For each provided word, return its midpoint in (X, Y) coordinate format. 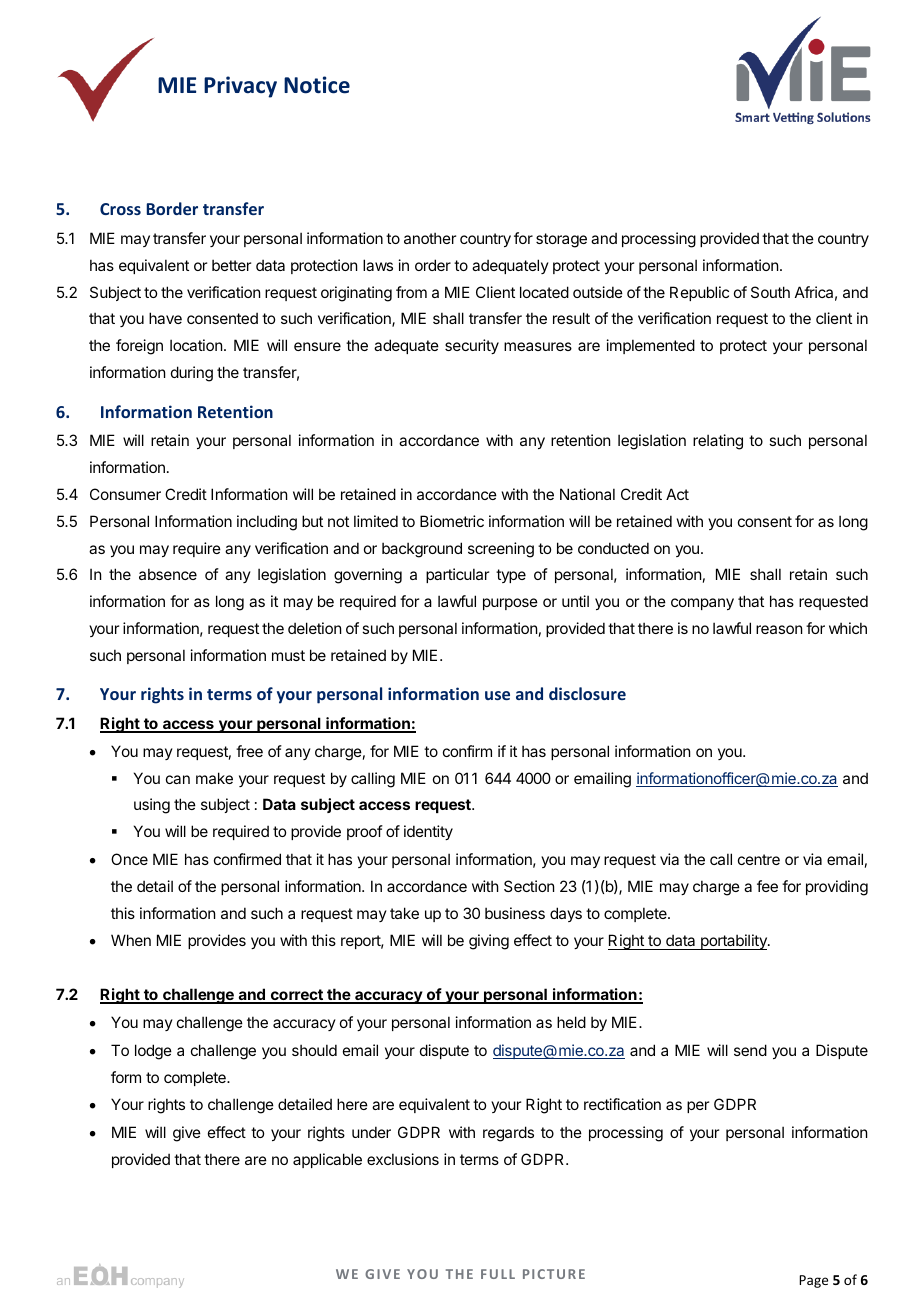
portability (733, 942)
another (430, 238)
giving (489, 942)
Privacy (240, 87)
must (288, 655)
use (497, 695)
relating (718, 442)
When (131, 940)
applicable (327, 1160)
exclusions (403, 1159)
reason (779, 629)
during (192, 374)
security (472, 346)
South (770, 292)
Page (813, 1281)
